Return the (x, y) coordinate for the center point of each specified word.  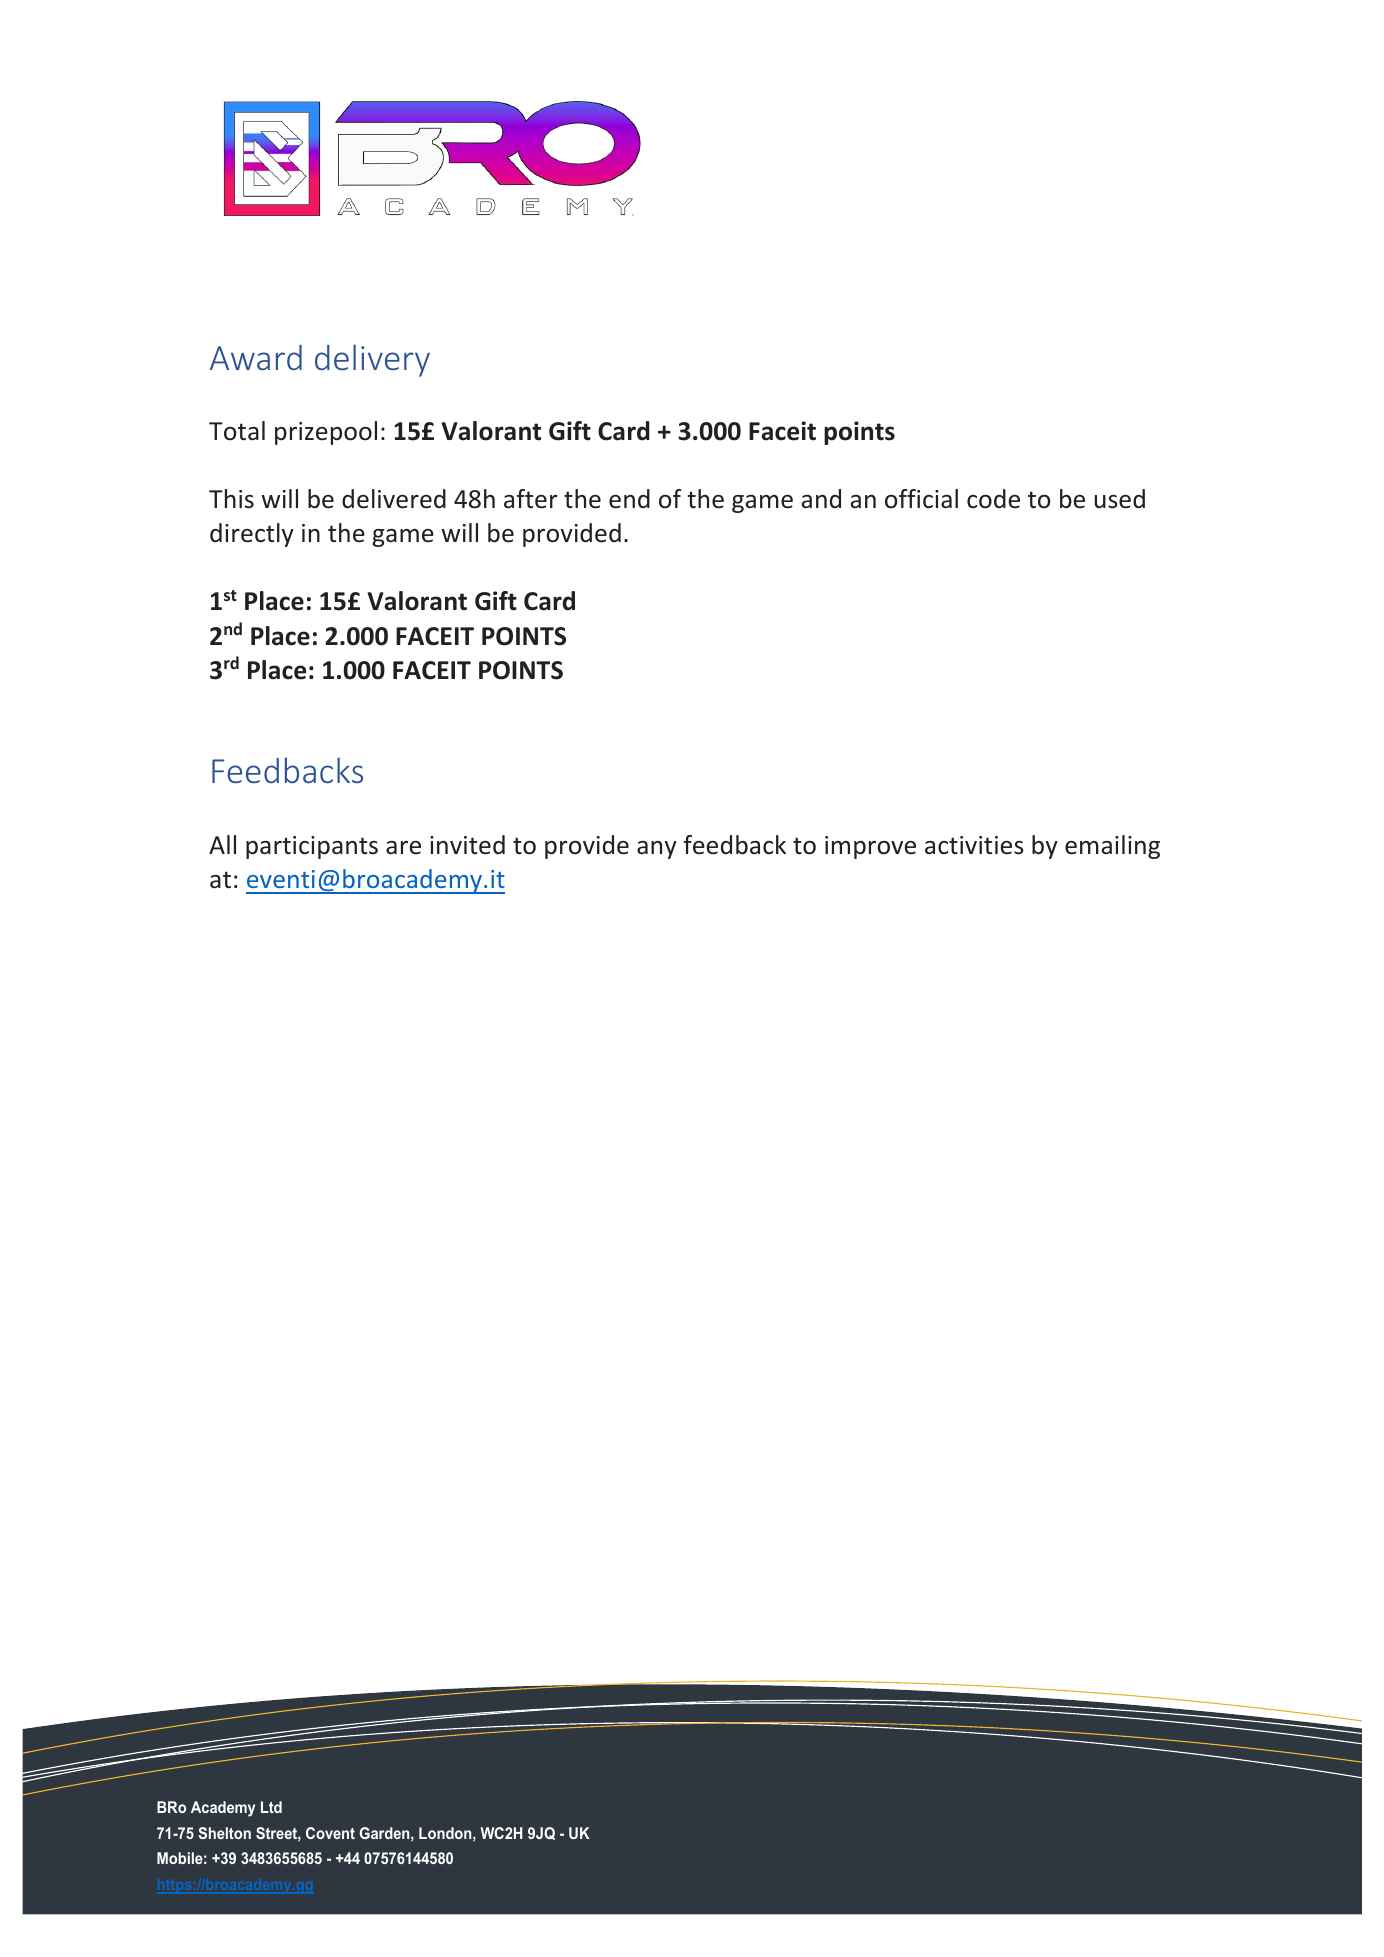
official (921, 499)
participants (312, 847)
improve (870, 847)
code (993, 499)
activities (974, 845)
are (403, 848)
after (531, 499)
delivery (372, 360)
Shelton (224, 1833)
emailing (1112, 847)
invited (467, 845)
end (629, 499)
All (222, 844)
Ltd (271, 1807)
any (657, 850)
